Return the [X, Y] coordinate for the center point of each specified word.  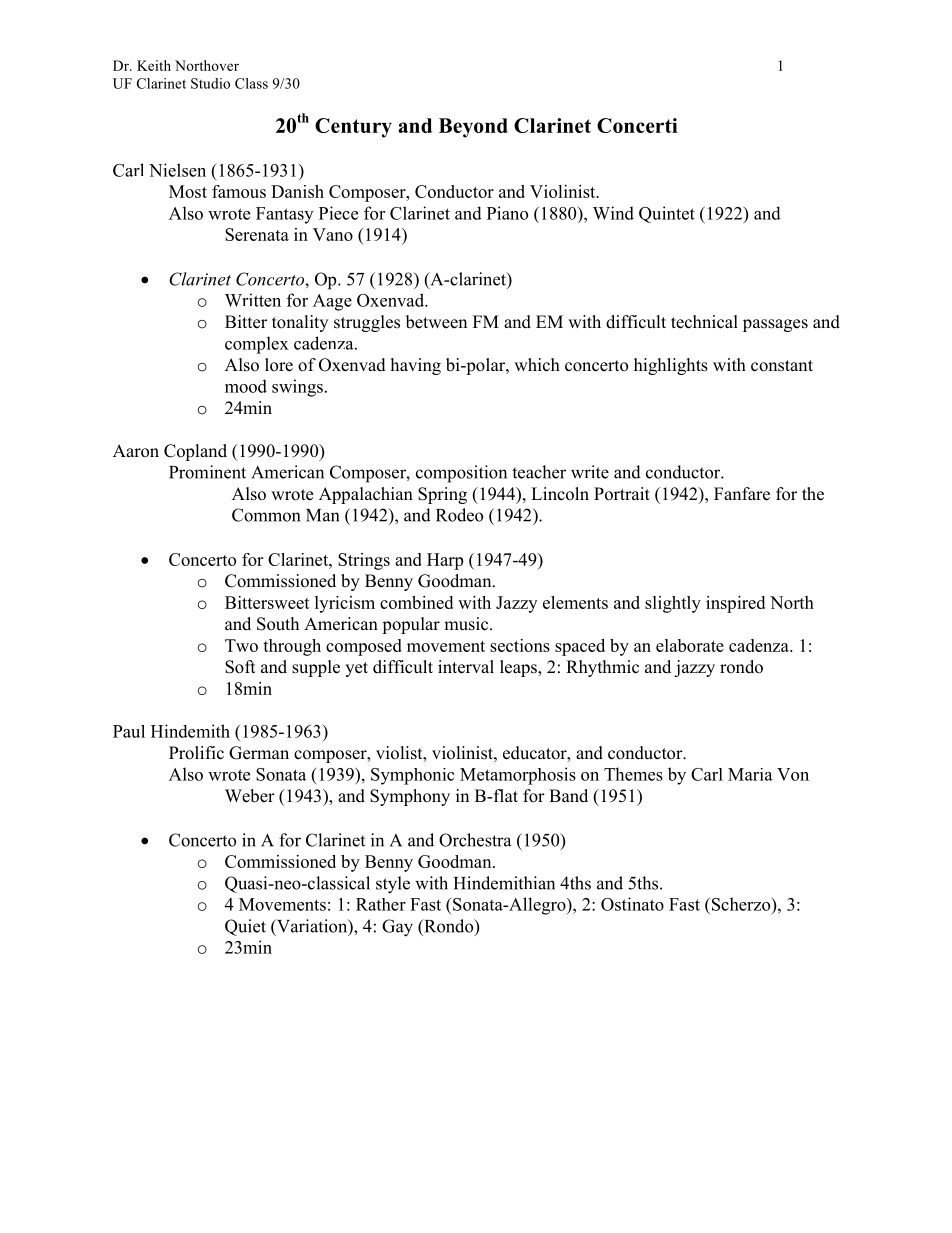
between [436, 322]
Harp [445, 561]
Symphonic [413, 776]
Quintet [667, 214]
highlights [671, 366]
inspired [735, 604]
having [416, 366]
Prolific [196, 753]
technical [704, 322]
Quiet [245, 927]
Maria [750, 774]
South [278, 624]
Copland [195, 452]
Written [253, 300]
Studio [210, 83]
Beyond [473, 128]
